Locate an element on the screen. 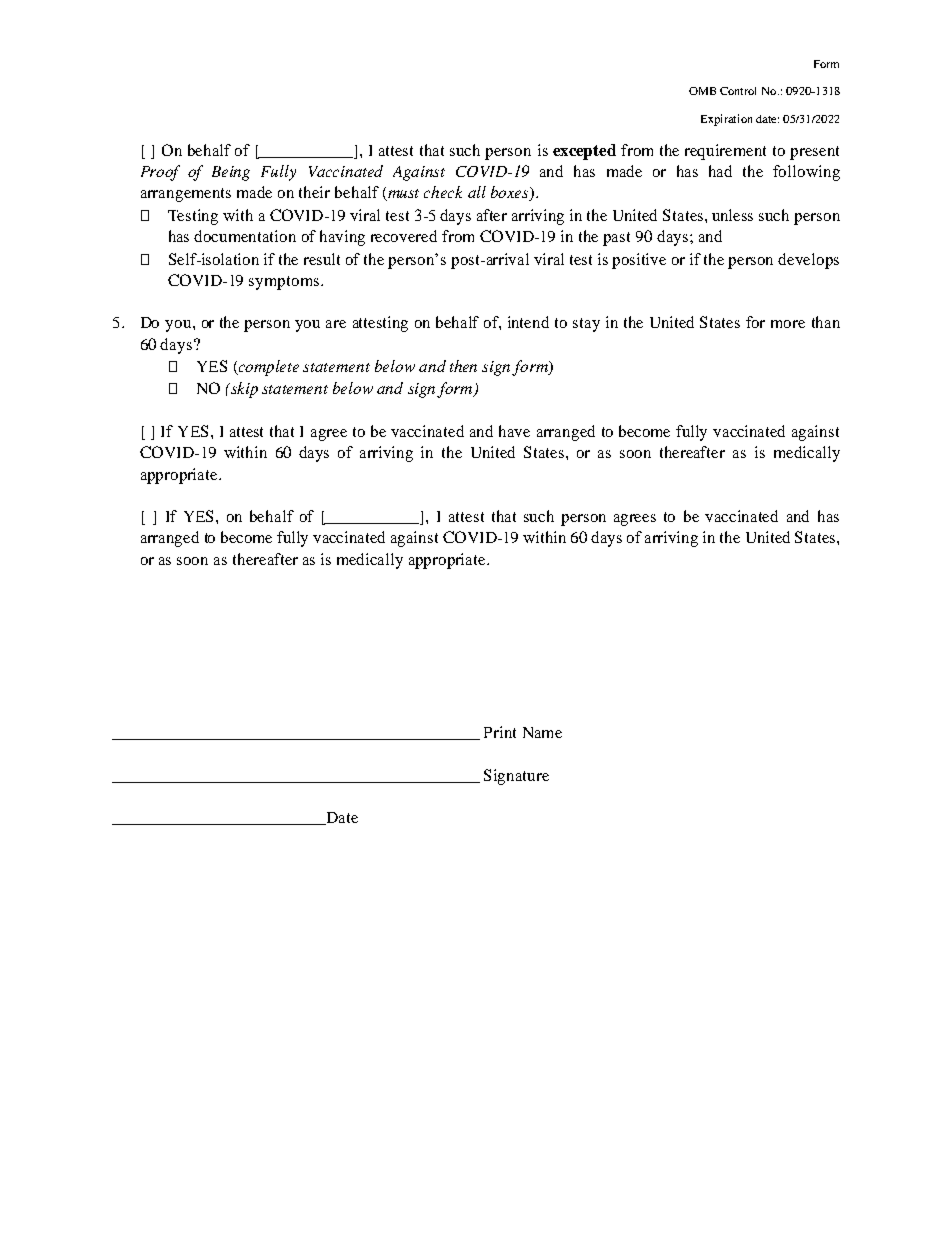  Being is located at coordinates (231, 173).
